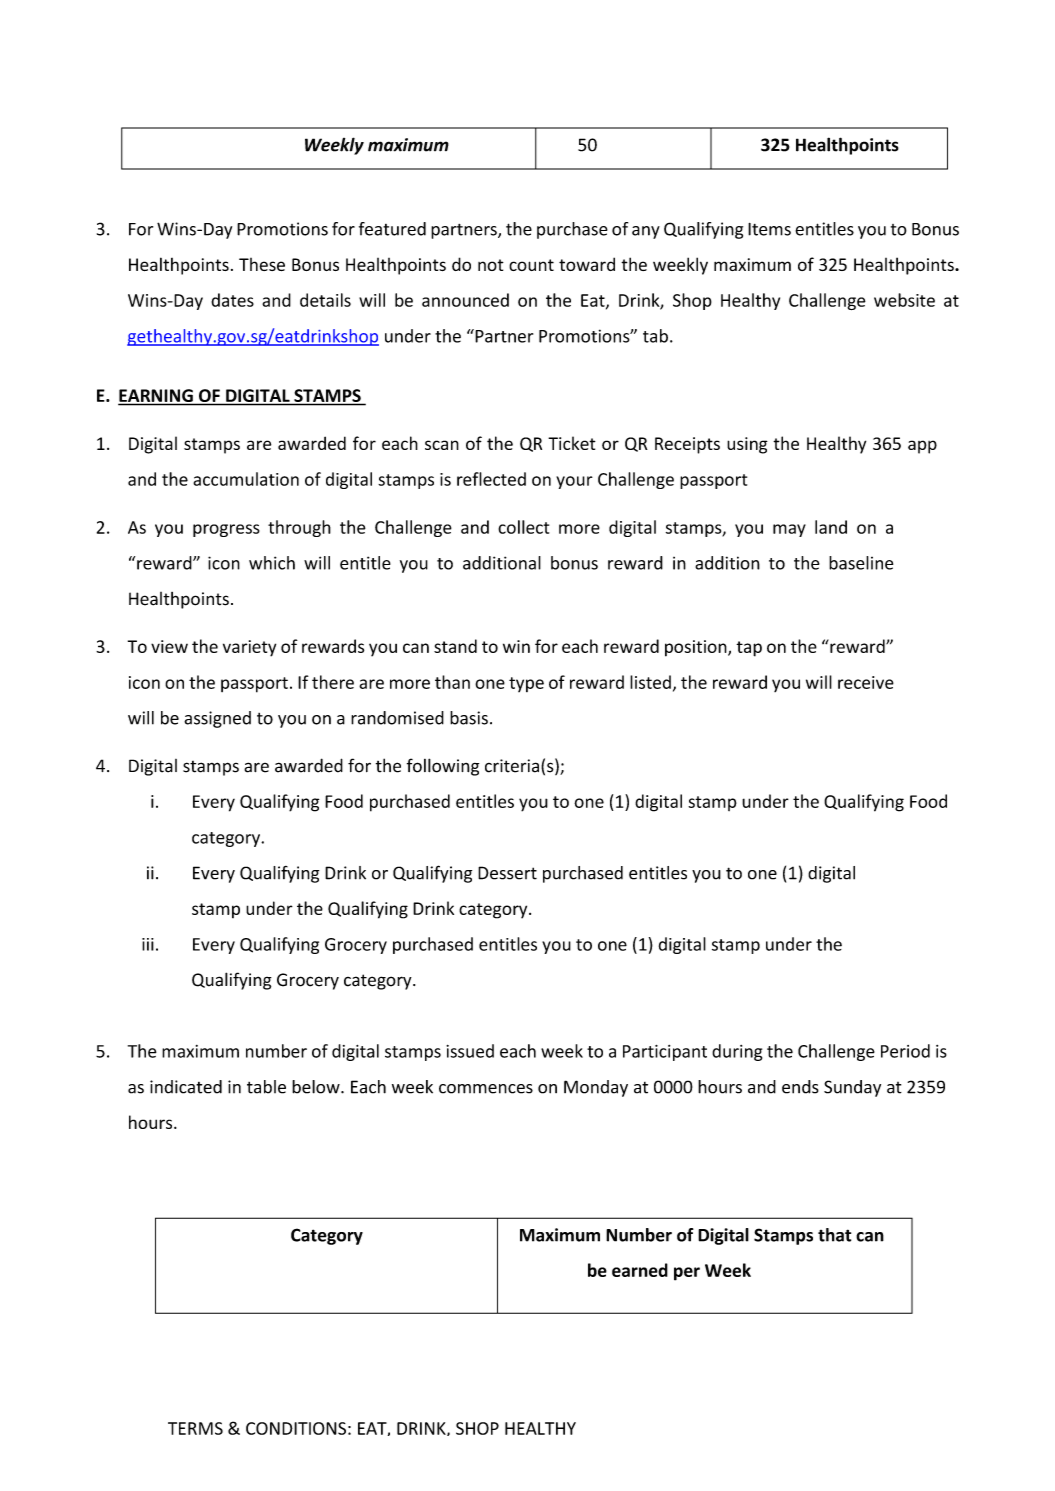 This image has width=1055, height=1491. I want to click on earned, so click(640, 1270).
